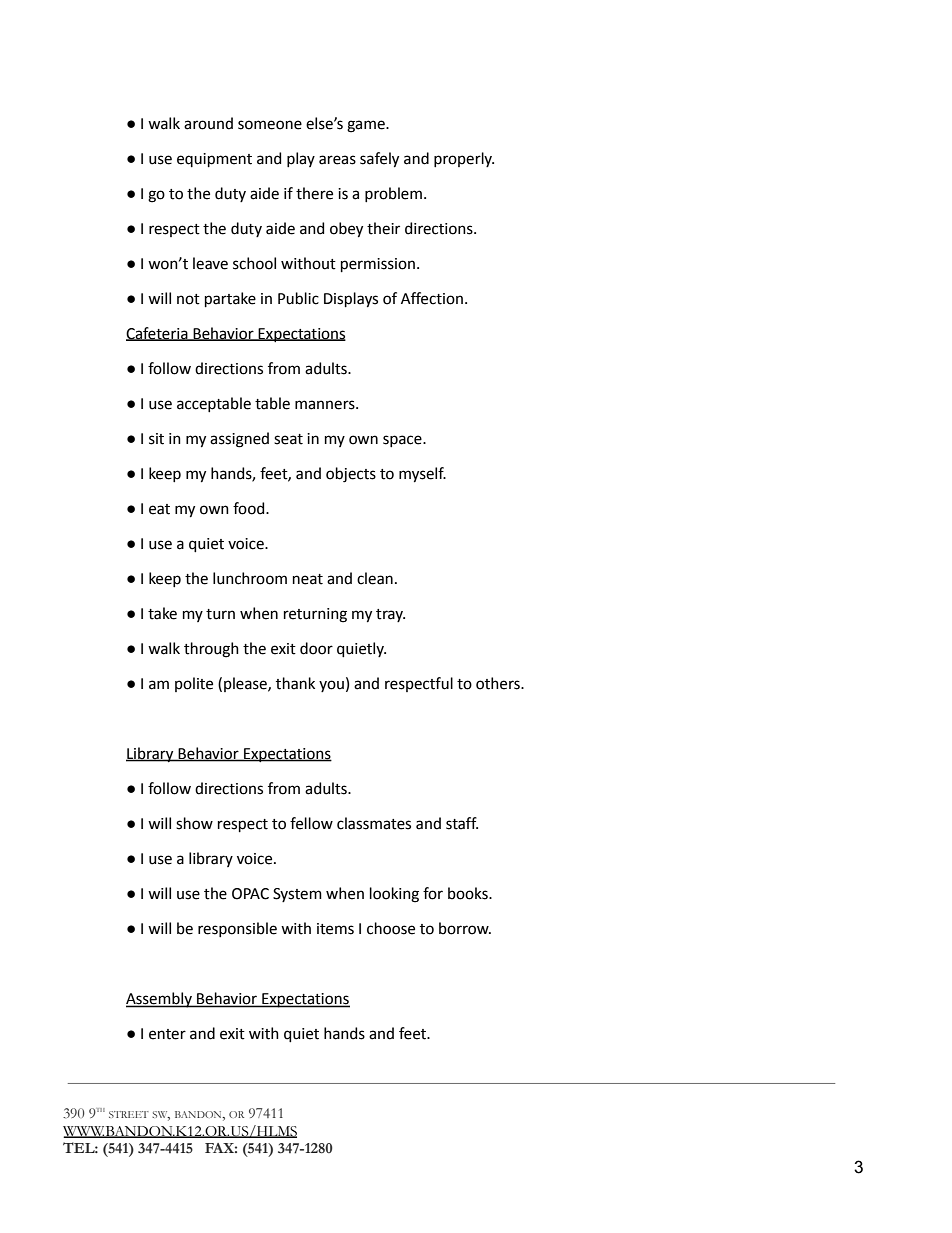  I want to click on equipment, so click(214, 160).
